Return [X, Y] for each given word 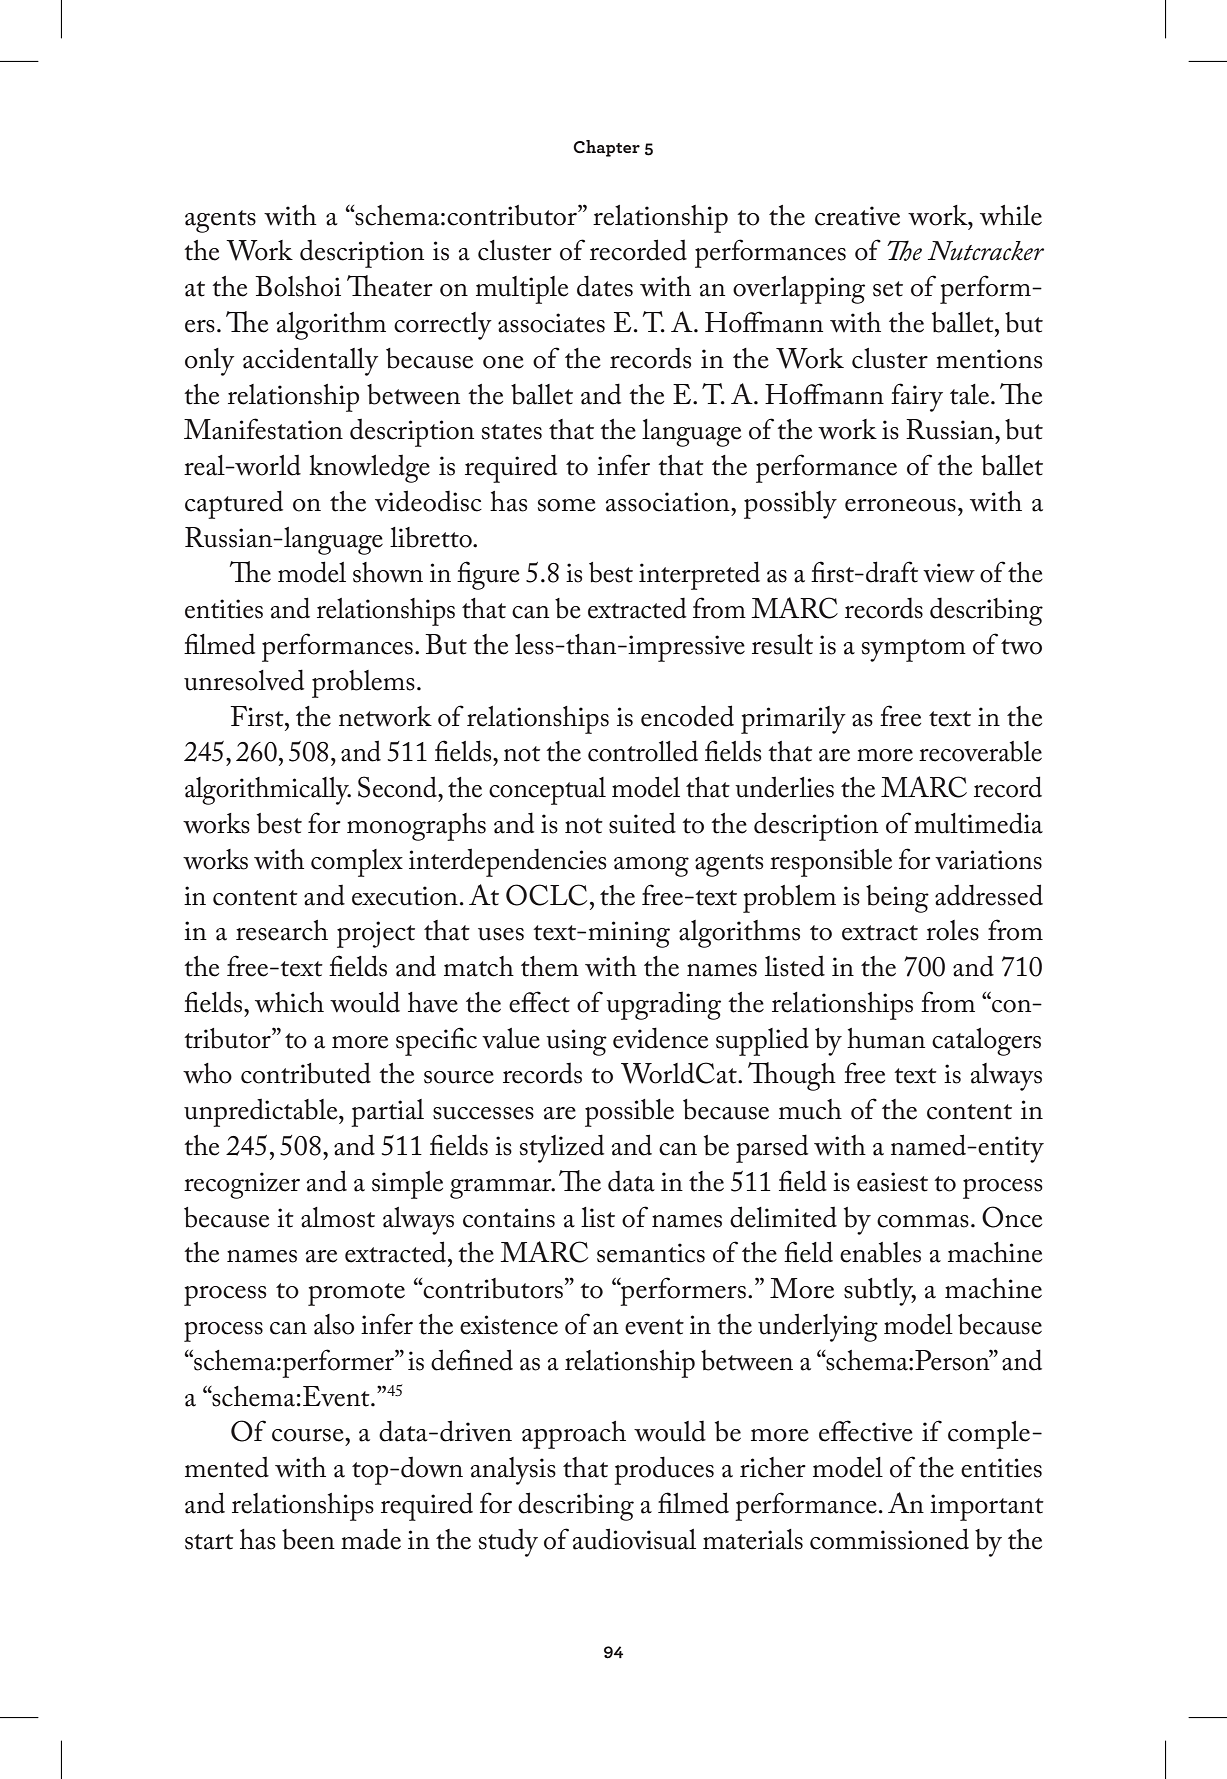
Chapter [606, 148]
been [308, 1539]
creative [857, 216]
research [282, 930]
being [897, 899]
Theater [390, 286]
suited [642, 823]
